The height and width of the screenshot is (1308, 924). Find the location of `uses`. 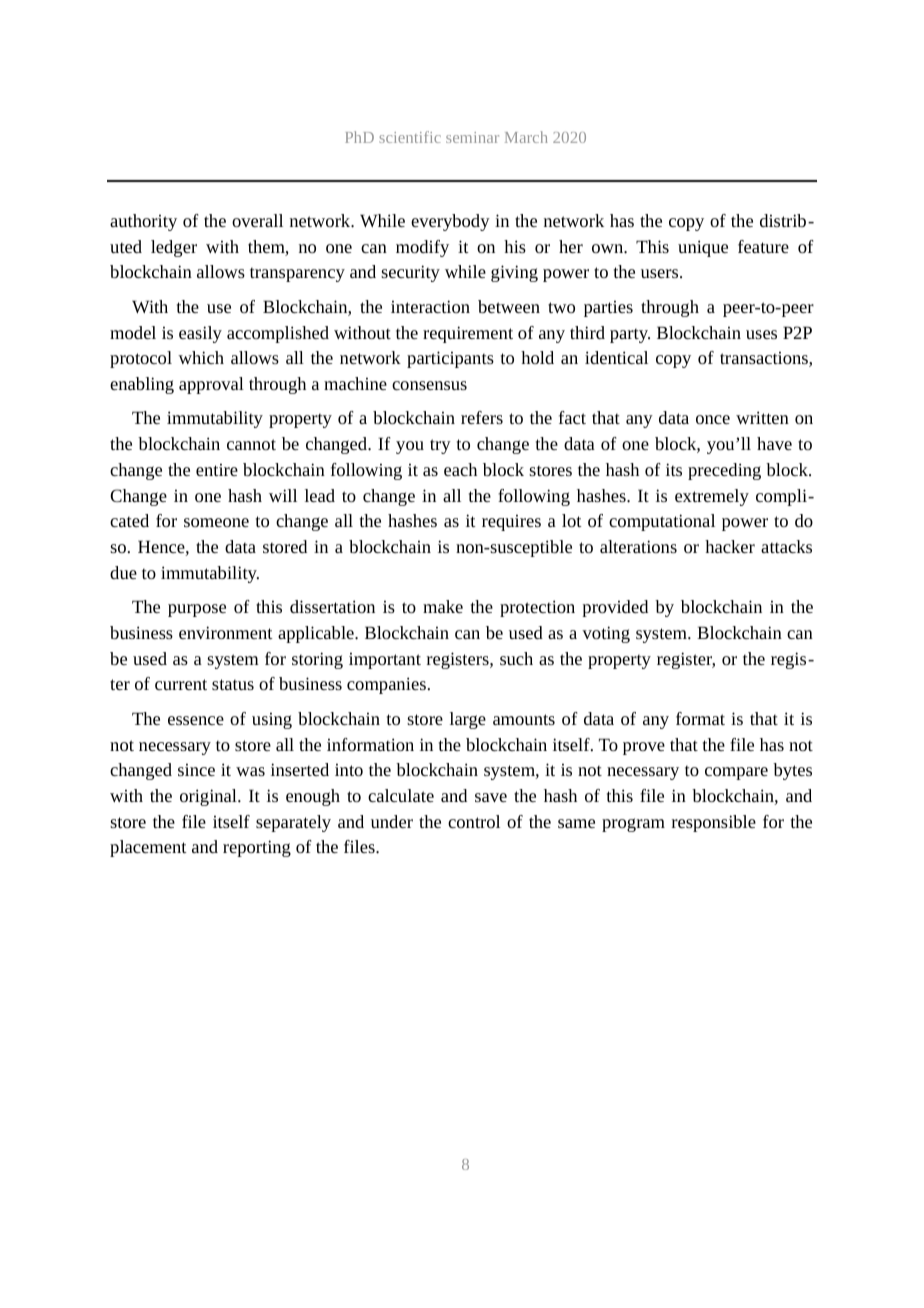

uses is located at coordinates (761, 334).
